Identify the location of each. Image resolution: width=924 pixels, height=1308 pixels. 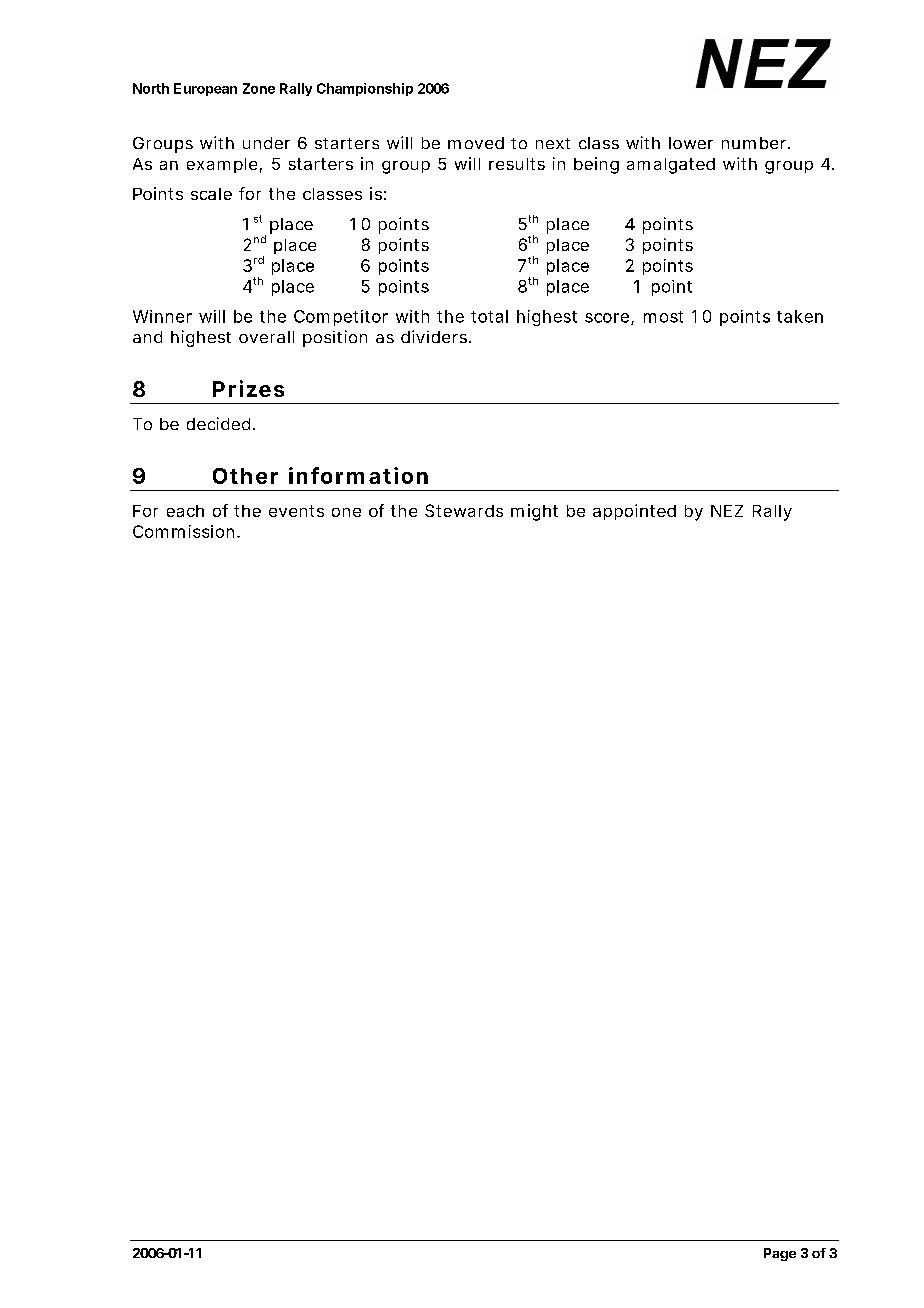
(185, 511).
